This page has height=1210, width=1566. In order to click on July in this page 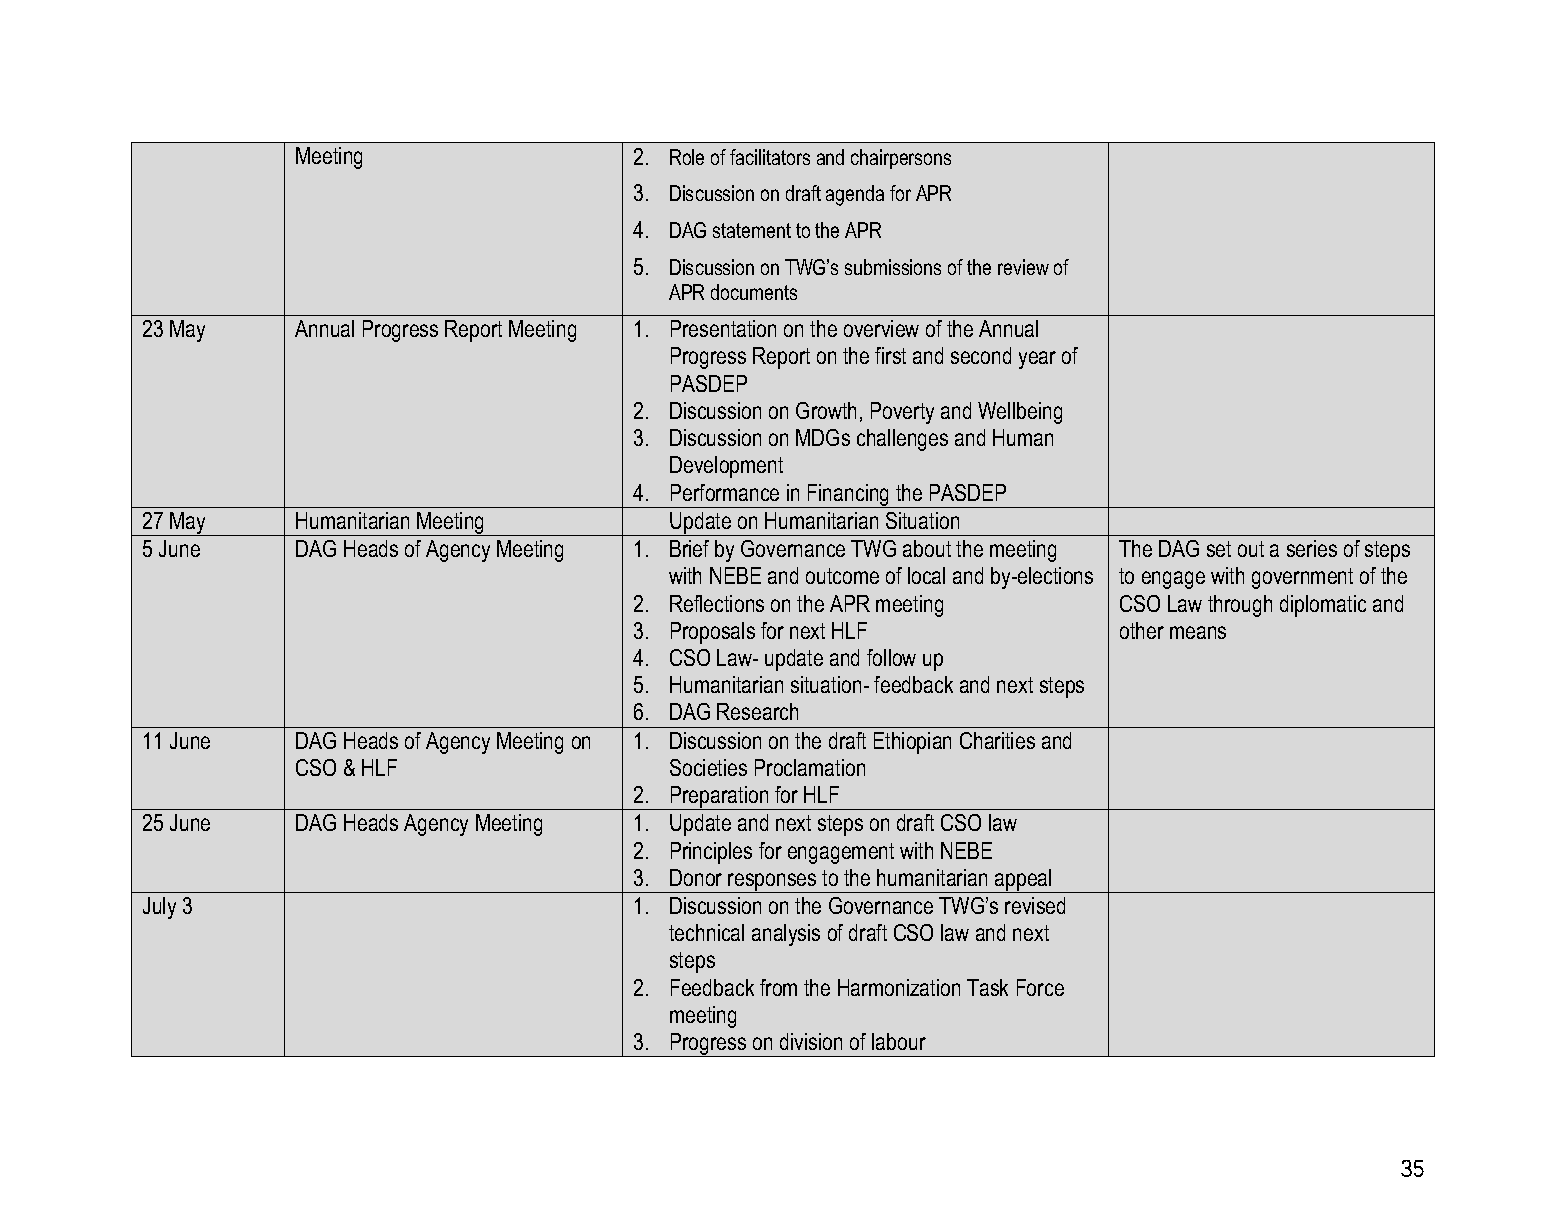, I will do `click(159, 908)`.
